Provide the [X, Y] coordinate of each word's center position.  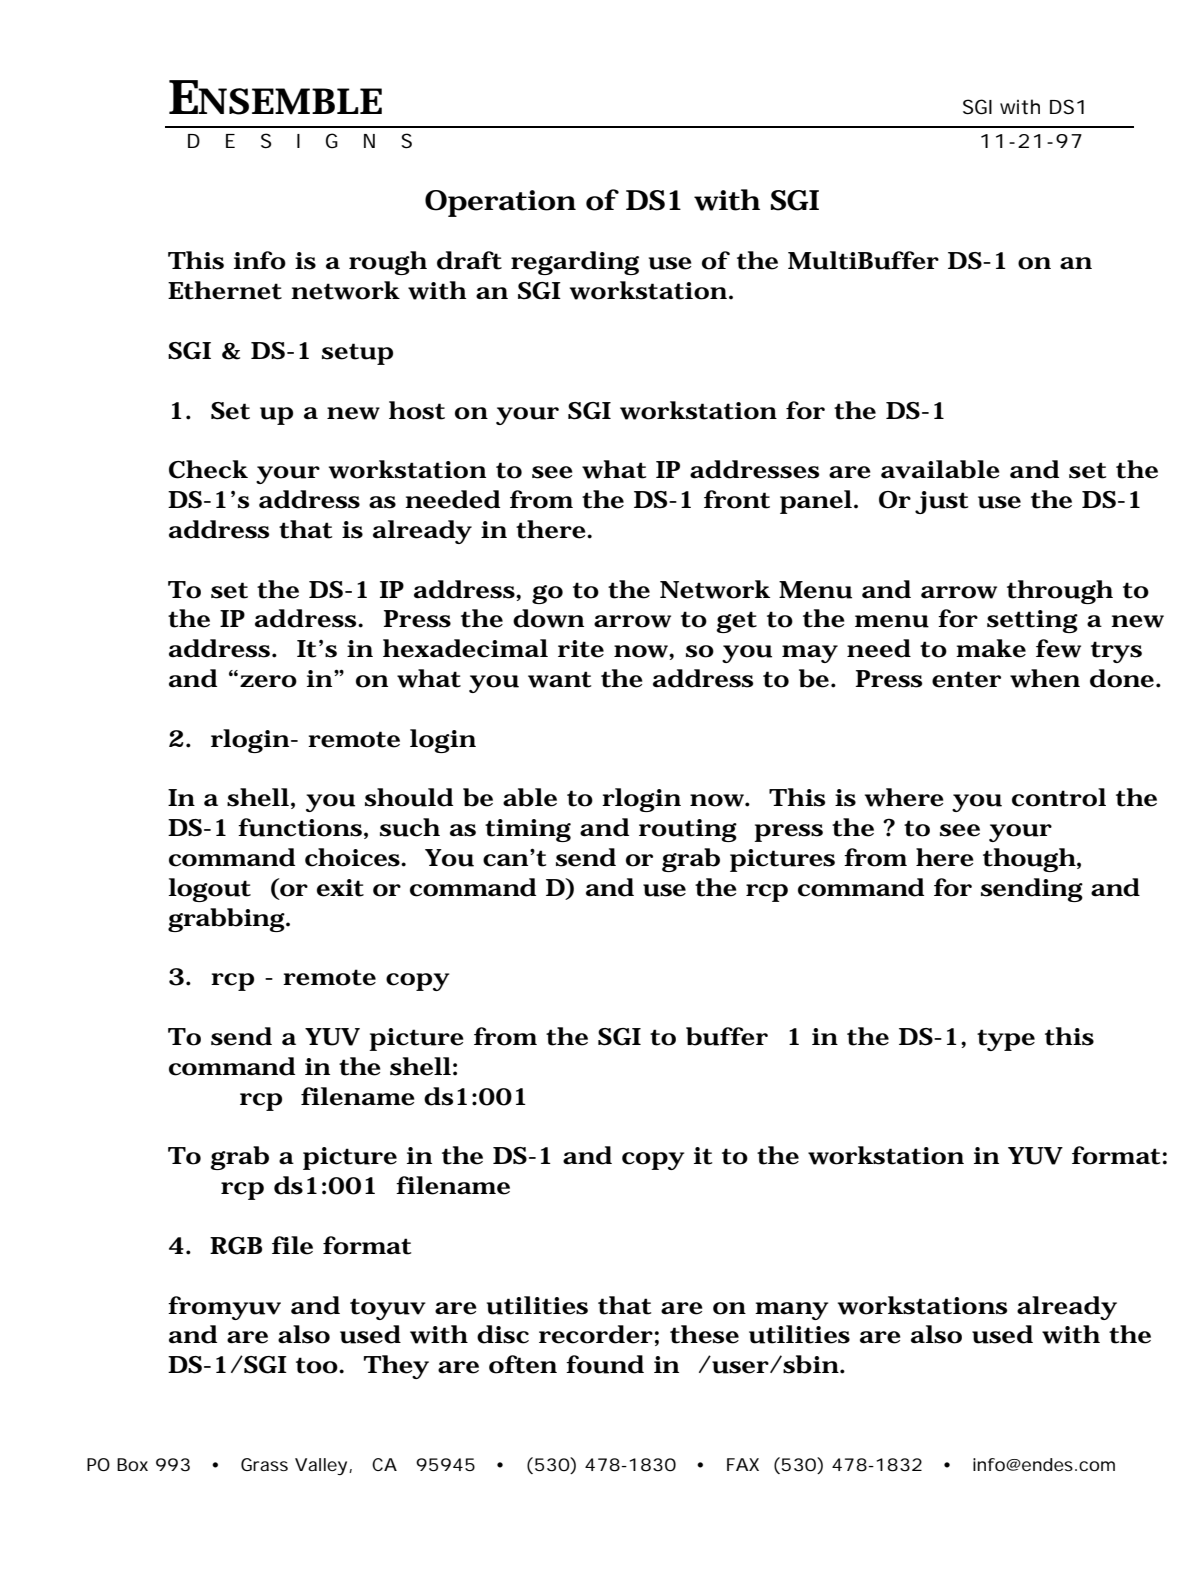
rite [581, 649]
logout [210, 890]
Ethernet [225, 290]
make [991, 648]
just [941, 502]
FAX [743, 1464]
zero [268, 681]
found [605, 1364]
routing [688, 830]
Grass [264, 1464]
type [1006, 1040]
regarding [575, 263]
